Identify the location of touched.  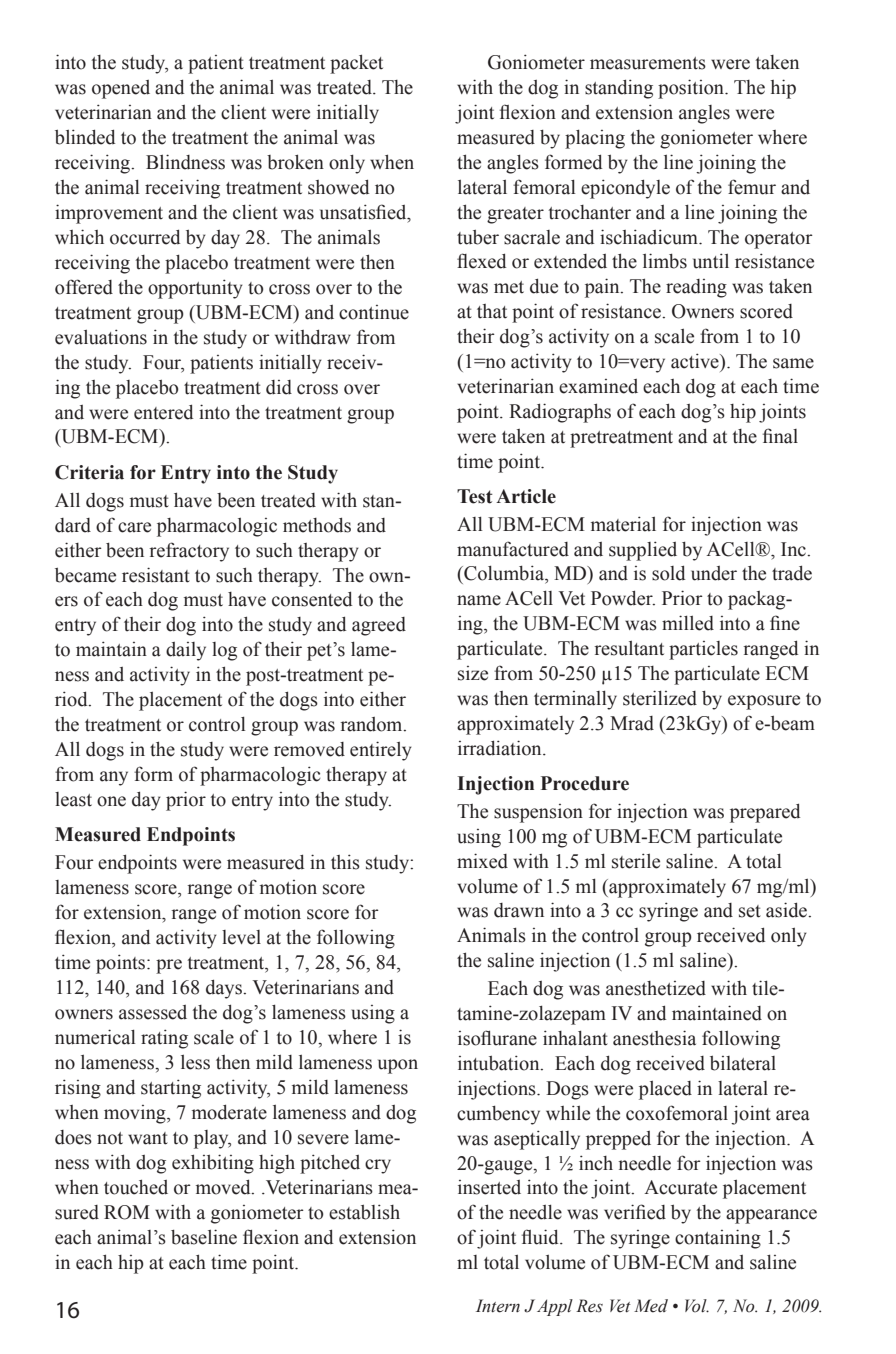
(136, 1187).
